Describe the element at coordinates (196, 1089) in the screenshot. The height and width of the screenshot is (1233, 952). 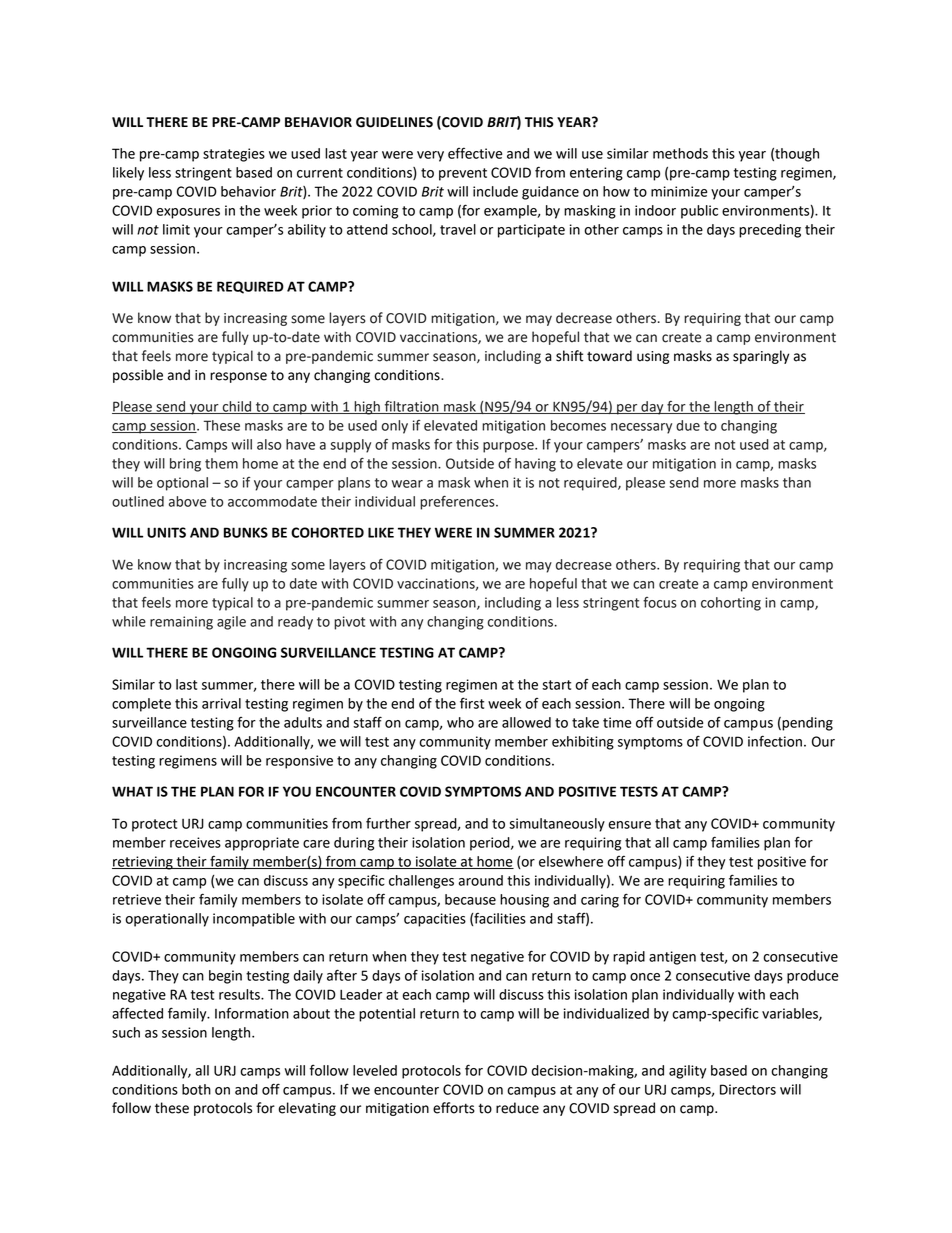
I see `both` at that location.
